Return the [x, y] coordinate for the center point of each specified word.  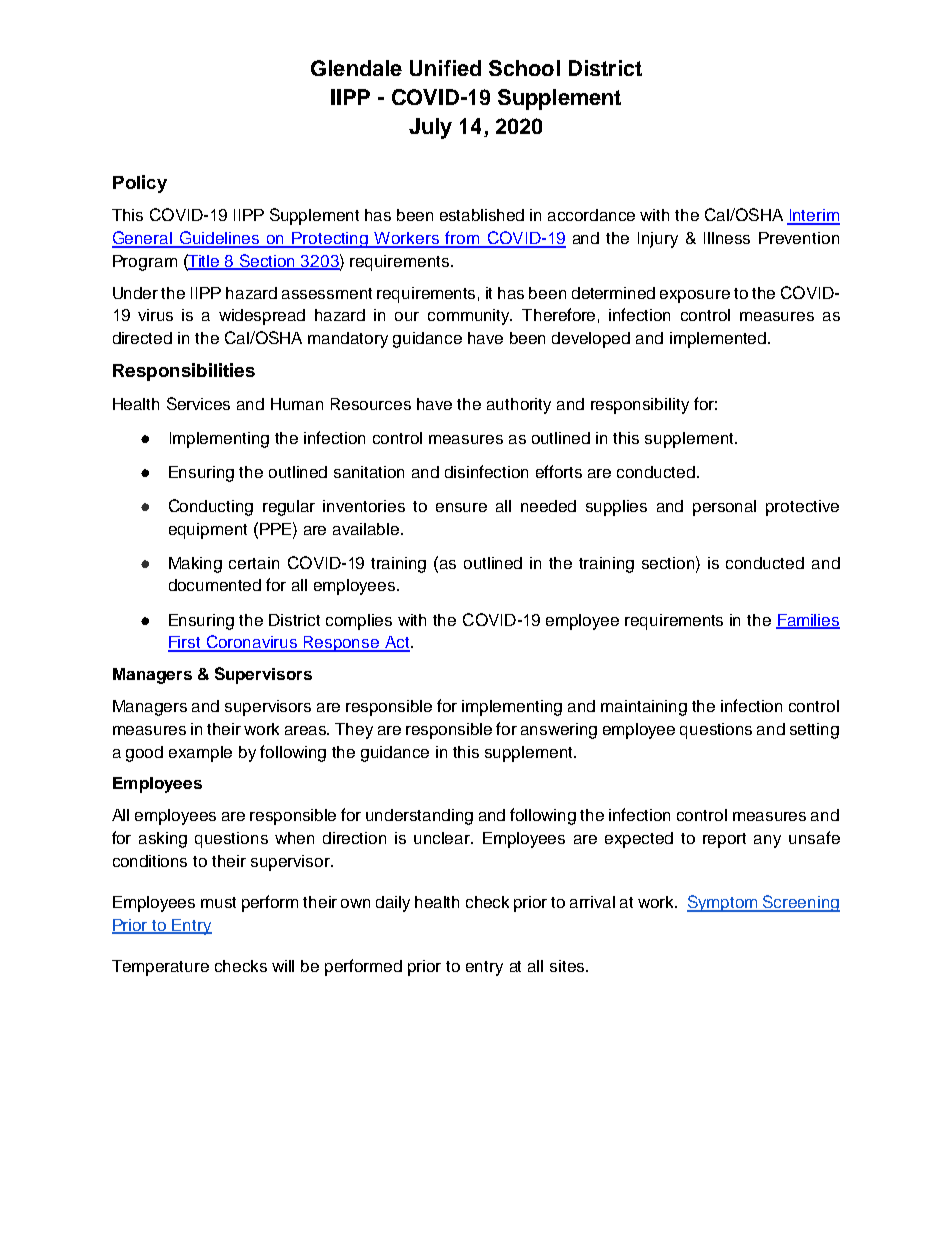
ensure [461, 507]
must [218, 902]
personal [724, 508]
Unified [445, 68]
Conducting [211, 507]
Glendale [356, 68]
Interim [813, 216]
